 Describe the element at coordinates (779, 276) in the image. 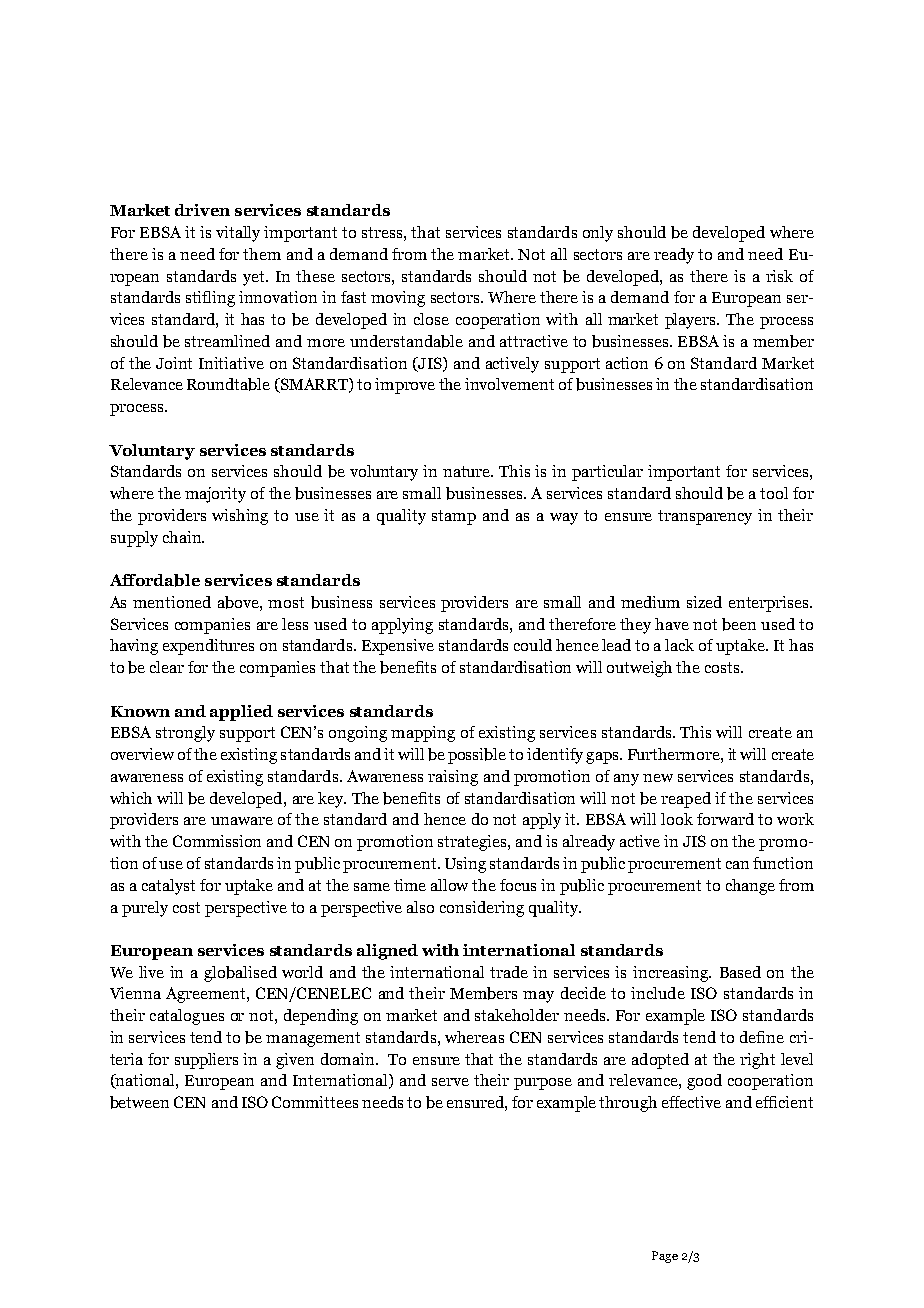

I see `risk` at that location.
